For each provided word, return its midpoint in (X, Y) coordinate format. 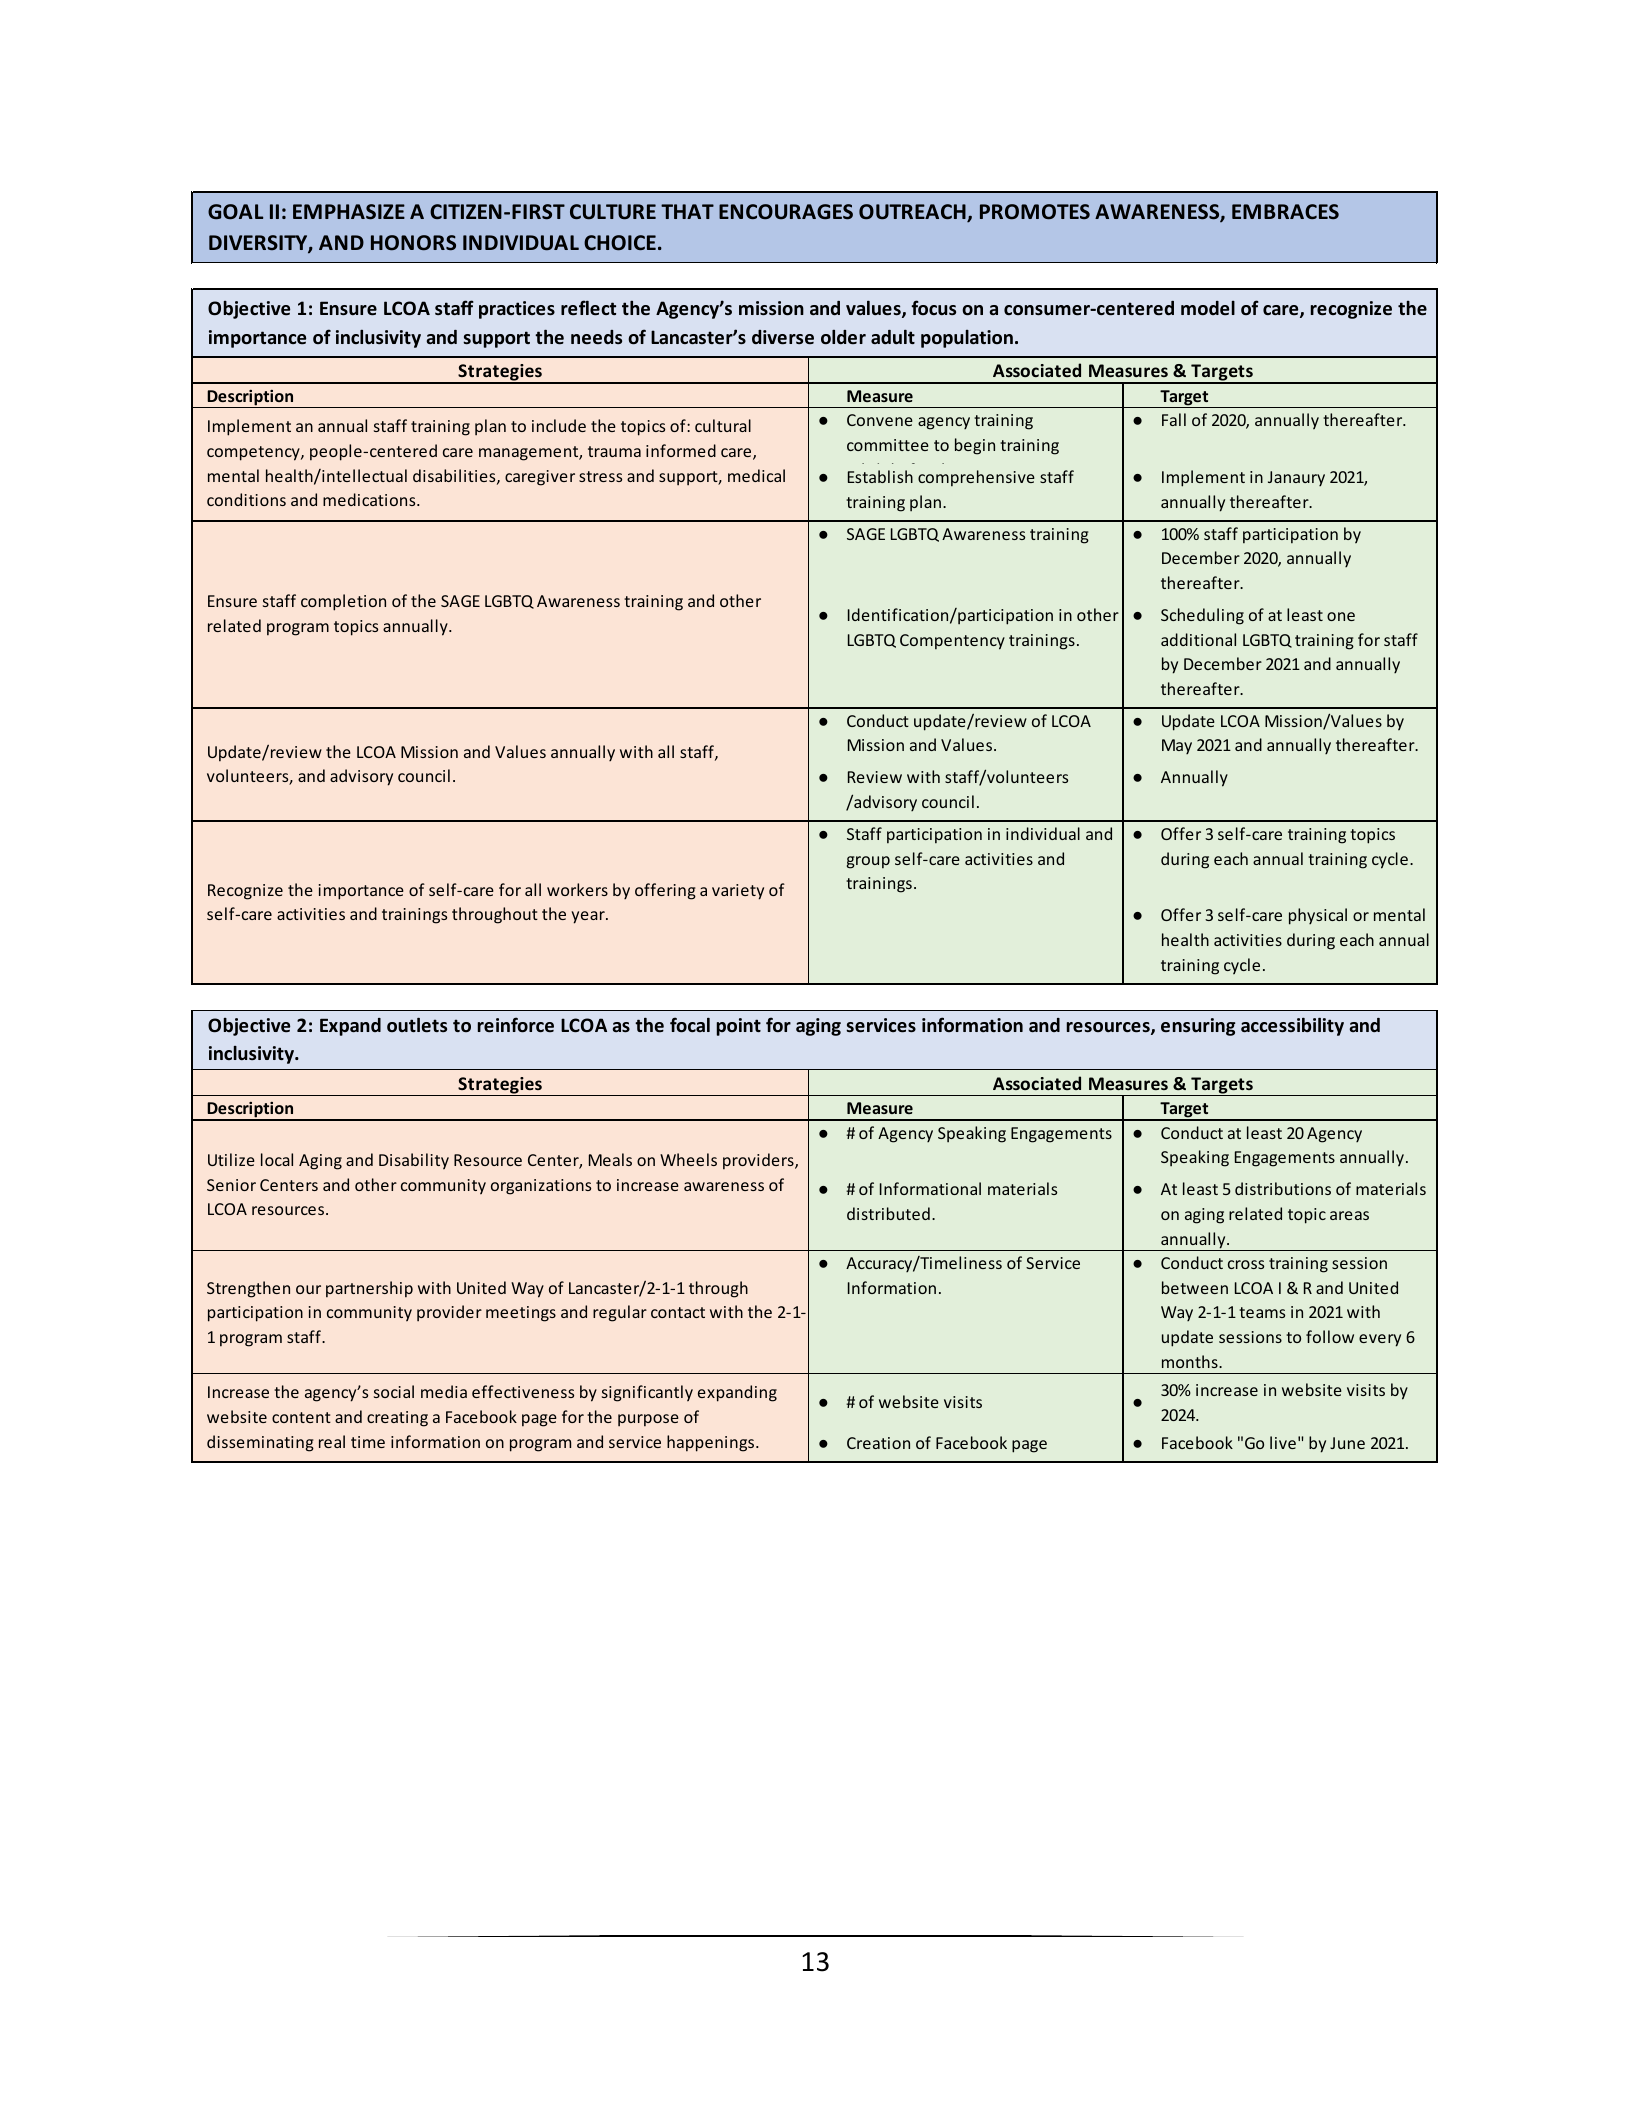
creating (397, 1419)
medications (370, 499)
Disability (414, 1161)
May (1177, 746)
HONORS (413, 243)
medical (756, 475)
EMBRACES (1285, 212)
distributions (1283, 1188)
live (1283, 1442)
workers (577, 889)
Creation (878, 1443)
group (868, 862)
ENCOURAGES (786, 212)
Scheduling (1202, 616)
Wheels (688, 1159)
